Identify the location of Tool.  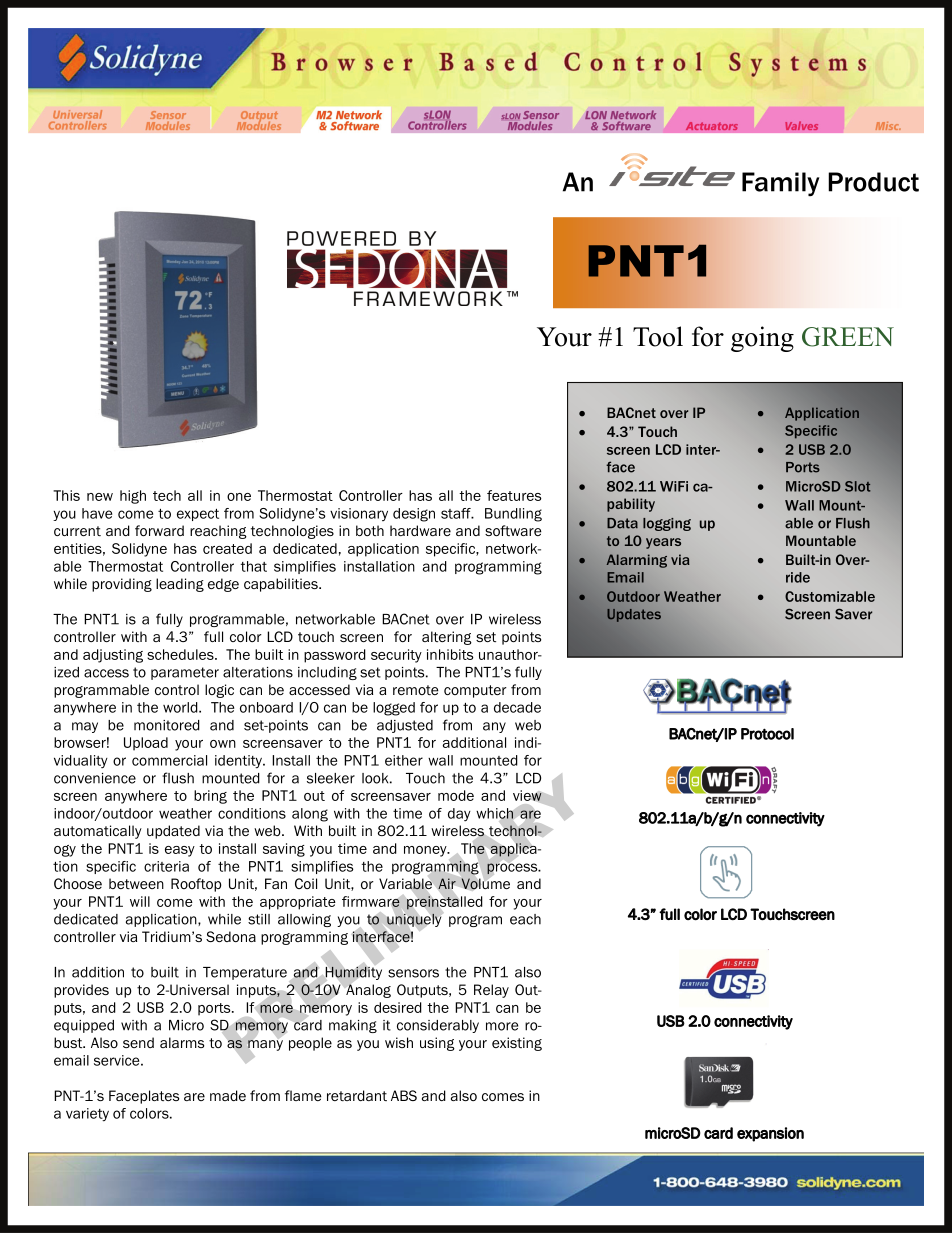
(658, 336).
